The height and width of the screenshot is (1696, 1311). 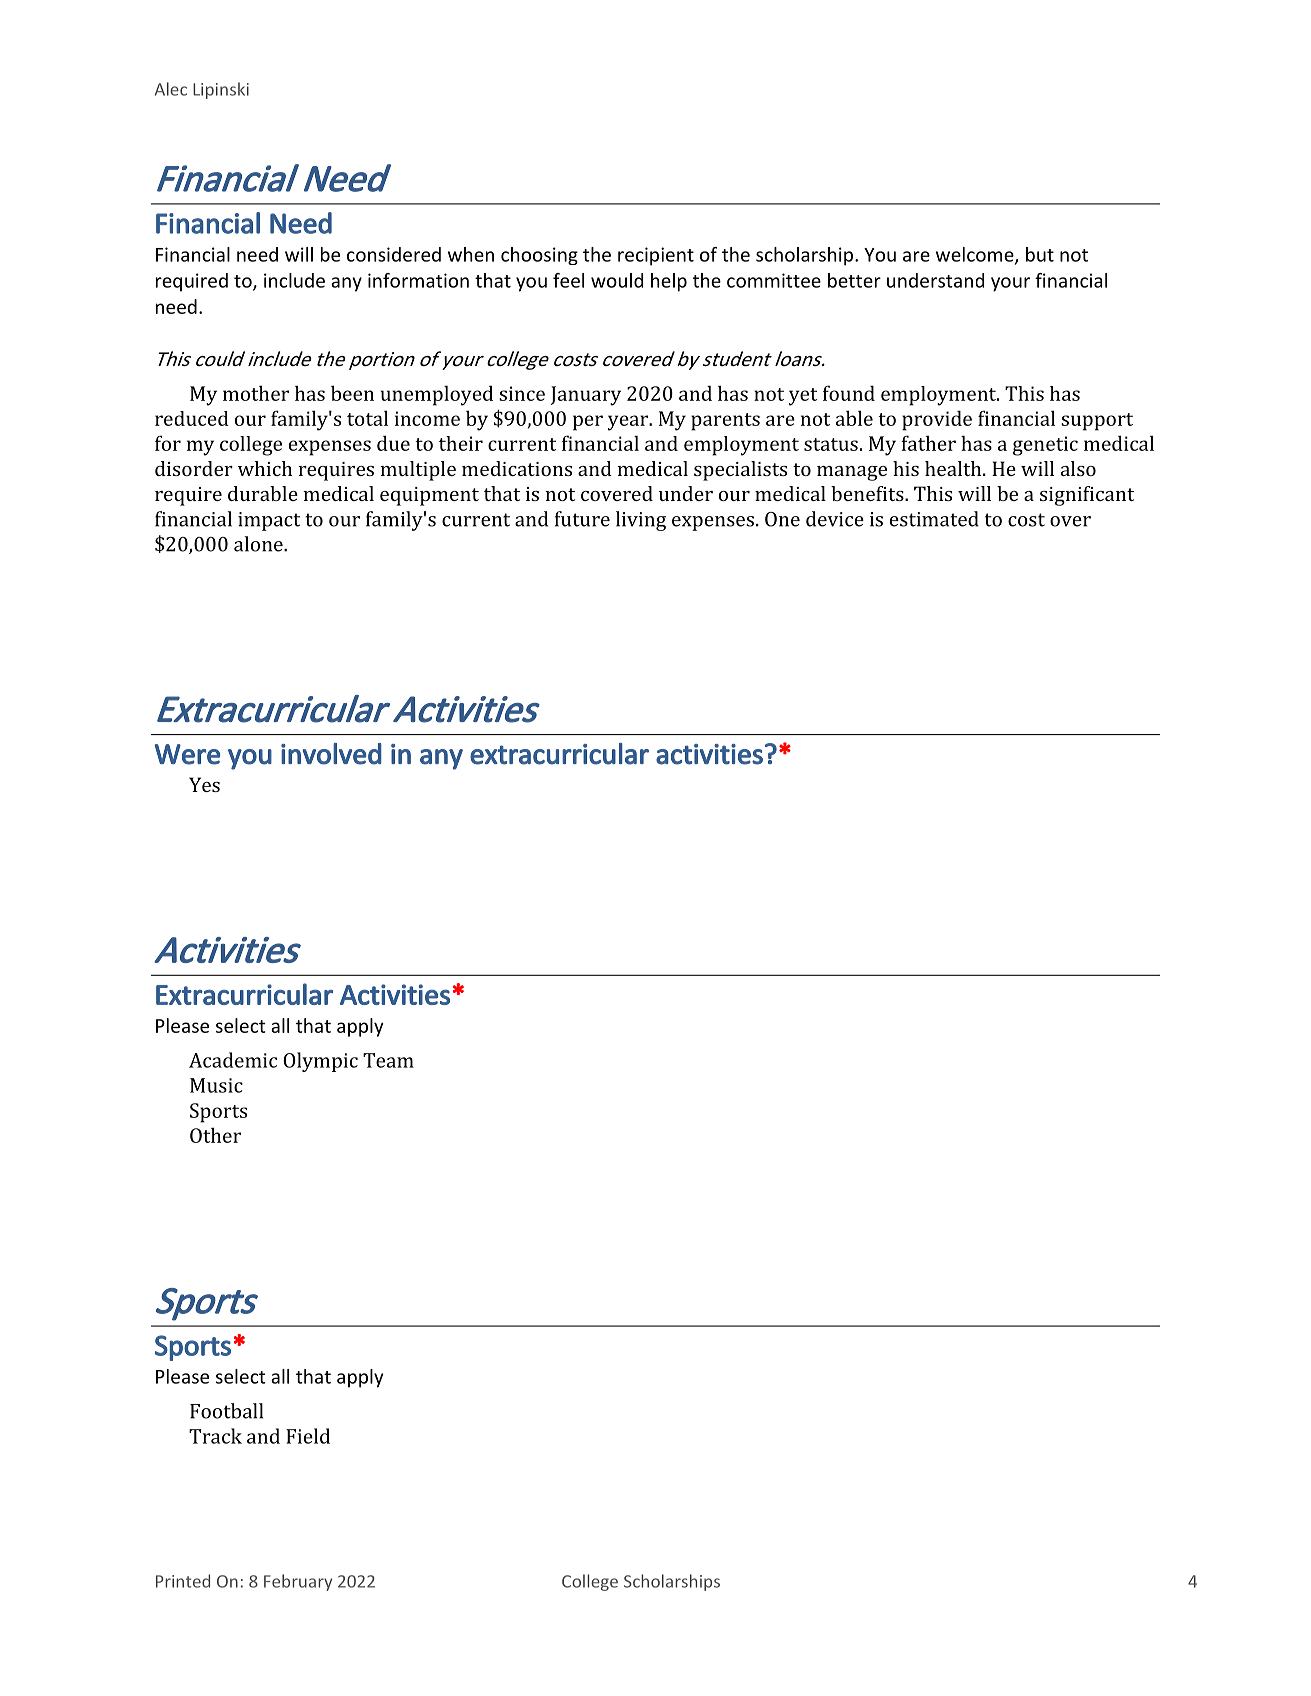 What do you see at coordinates (171, 89) in the screenshot?
I see `Alec` at bounding box center [171, 89].
